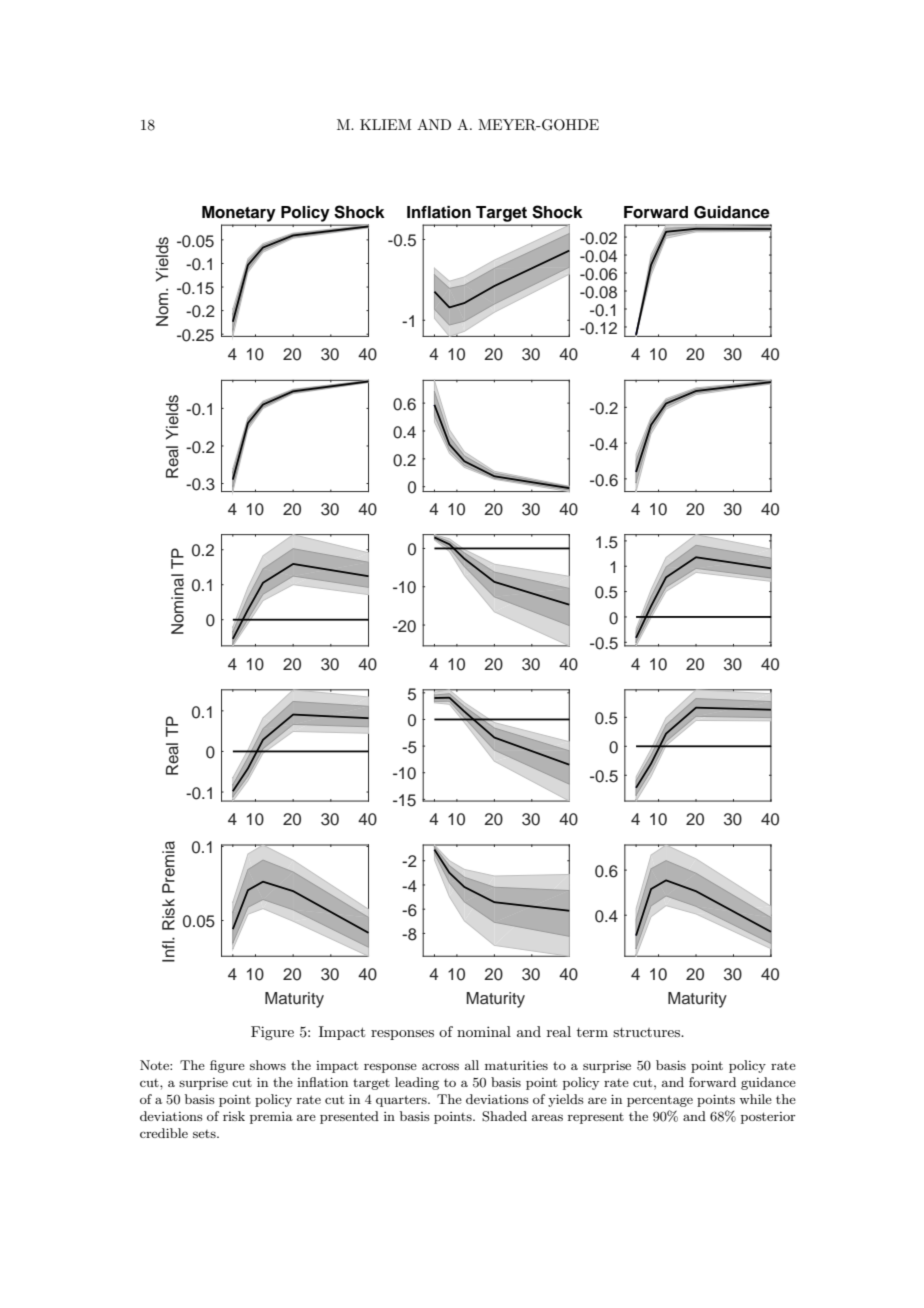 The image size is (924, 1308). Describe the element at coordinates (164, 1133) in the page. I see `credible` at that location.
